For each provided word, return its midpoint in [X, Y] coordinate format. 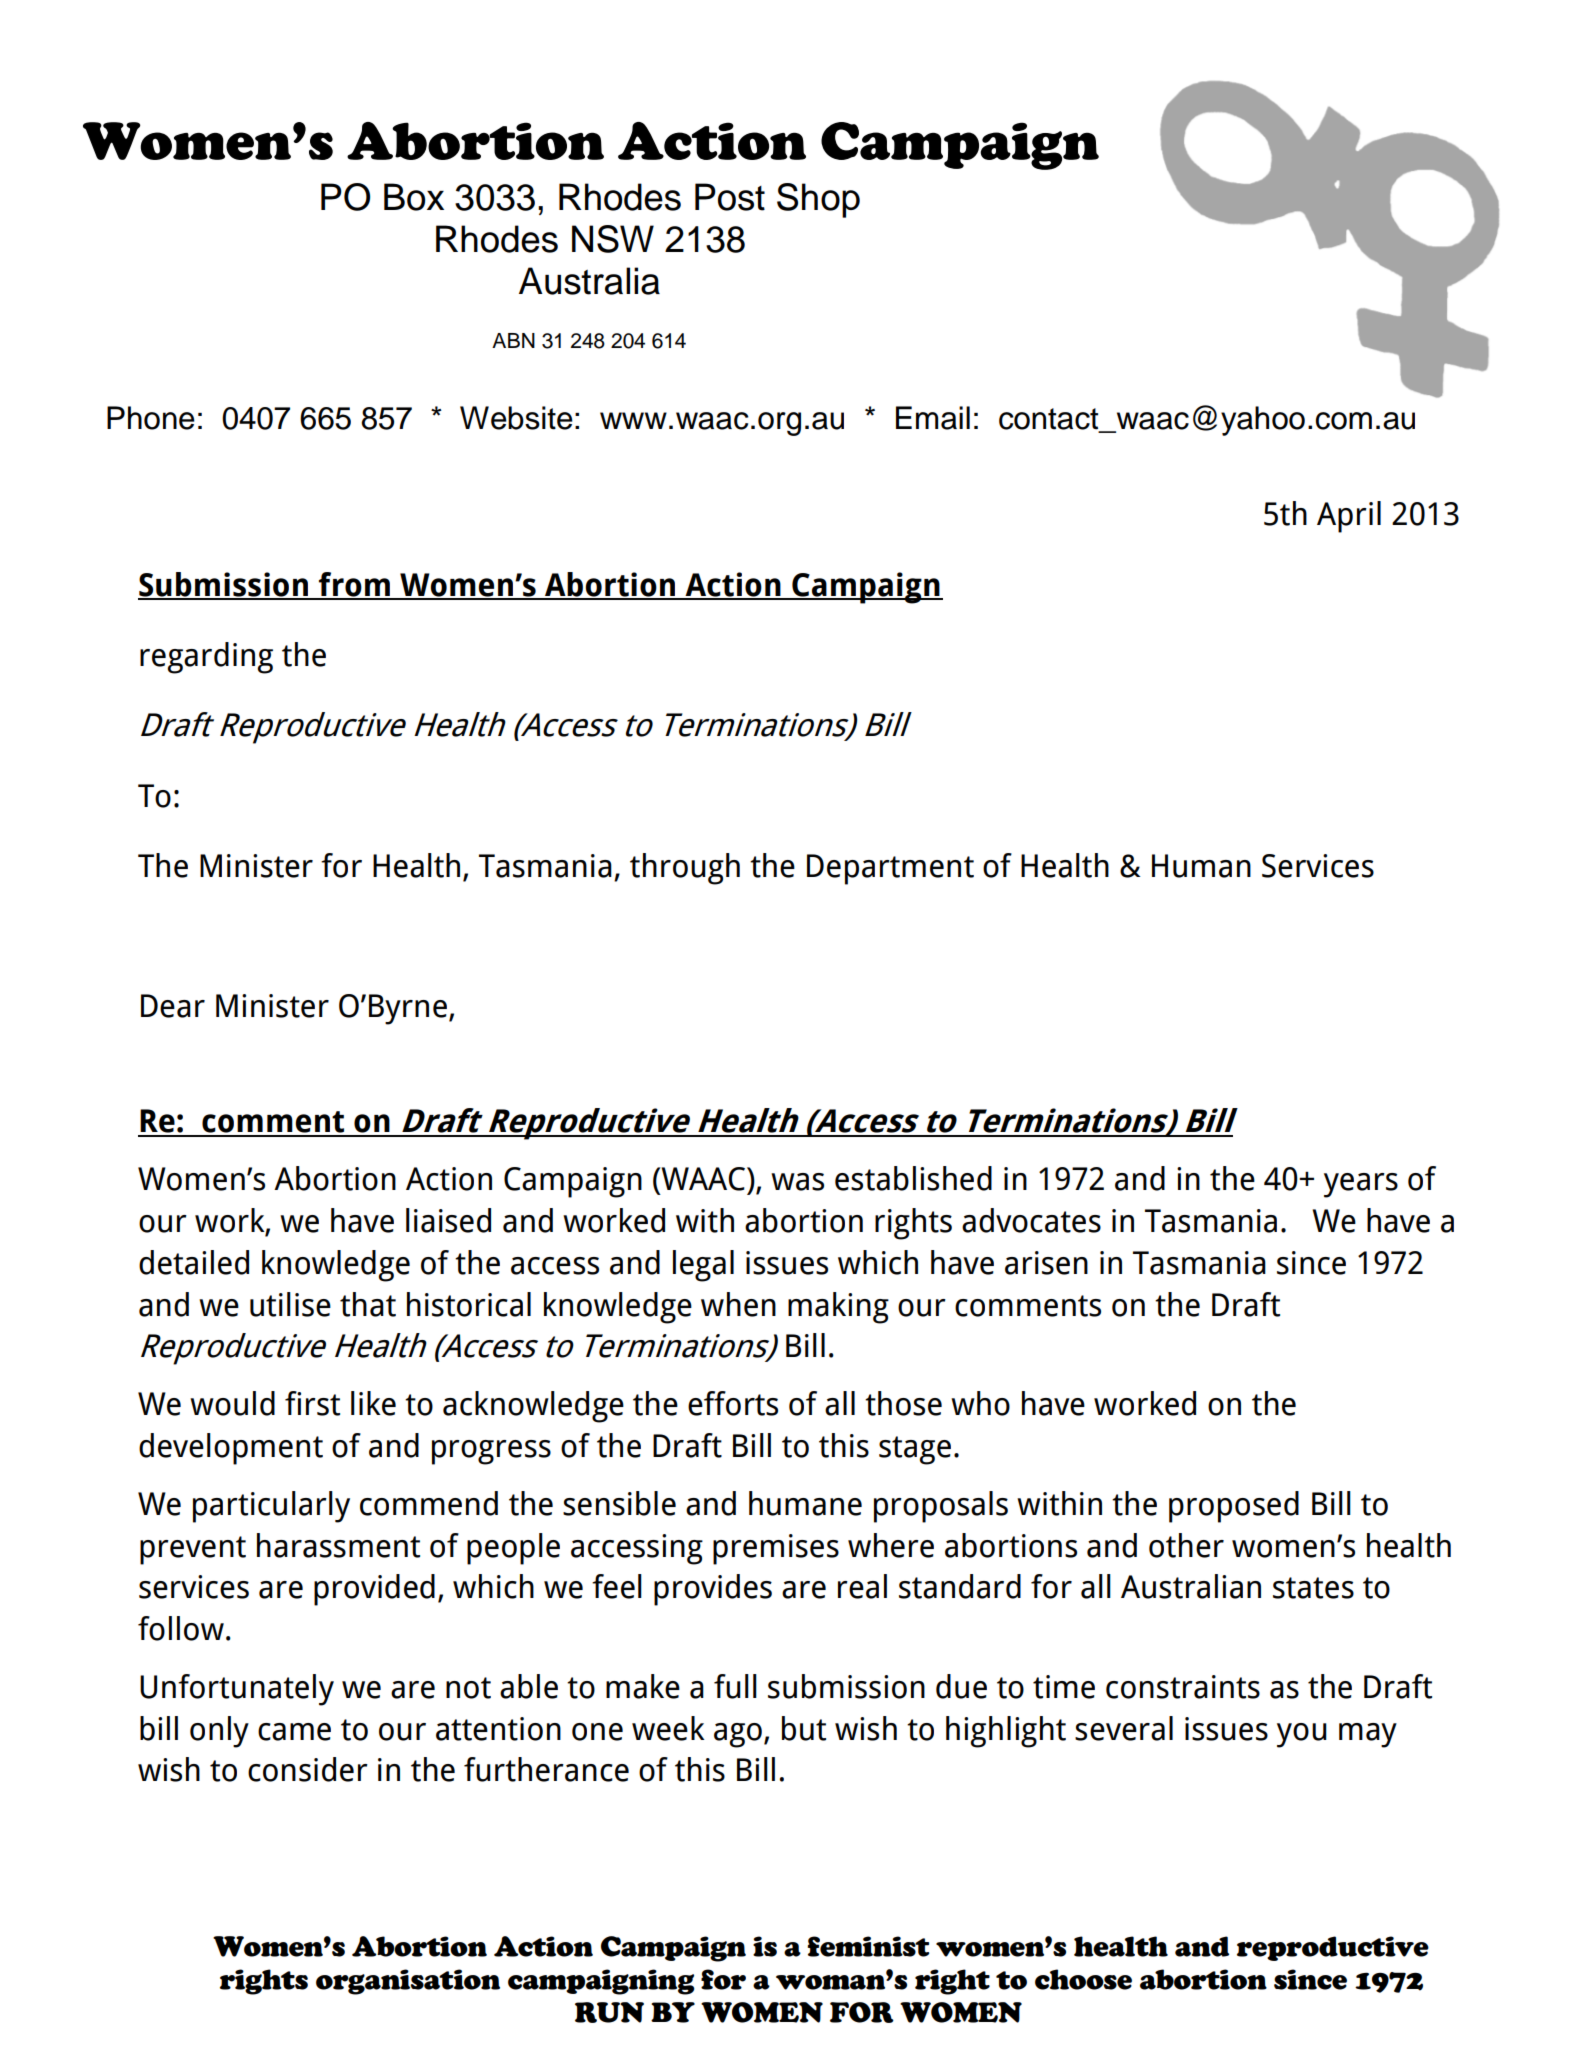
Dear [173, 1006]
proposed [1234, 1507]
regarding [206, 658]
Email [933, 418]
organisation [408, 1982]
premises [776, 1549]
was [797, 1182]
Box [414, 197]
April [1349, 517]
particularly [271, 1507]
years [1361, 1185]
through [685, 869]
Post [730, 197]
